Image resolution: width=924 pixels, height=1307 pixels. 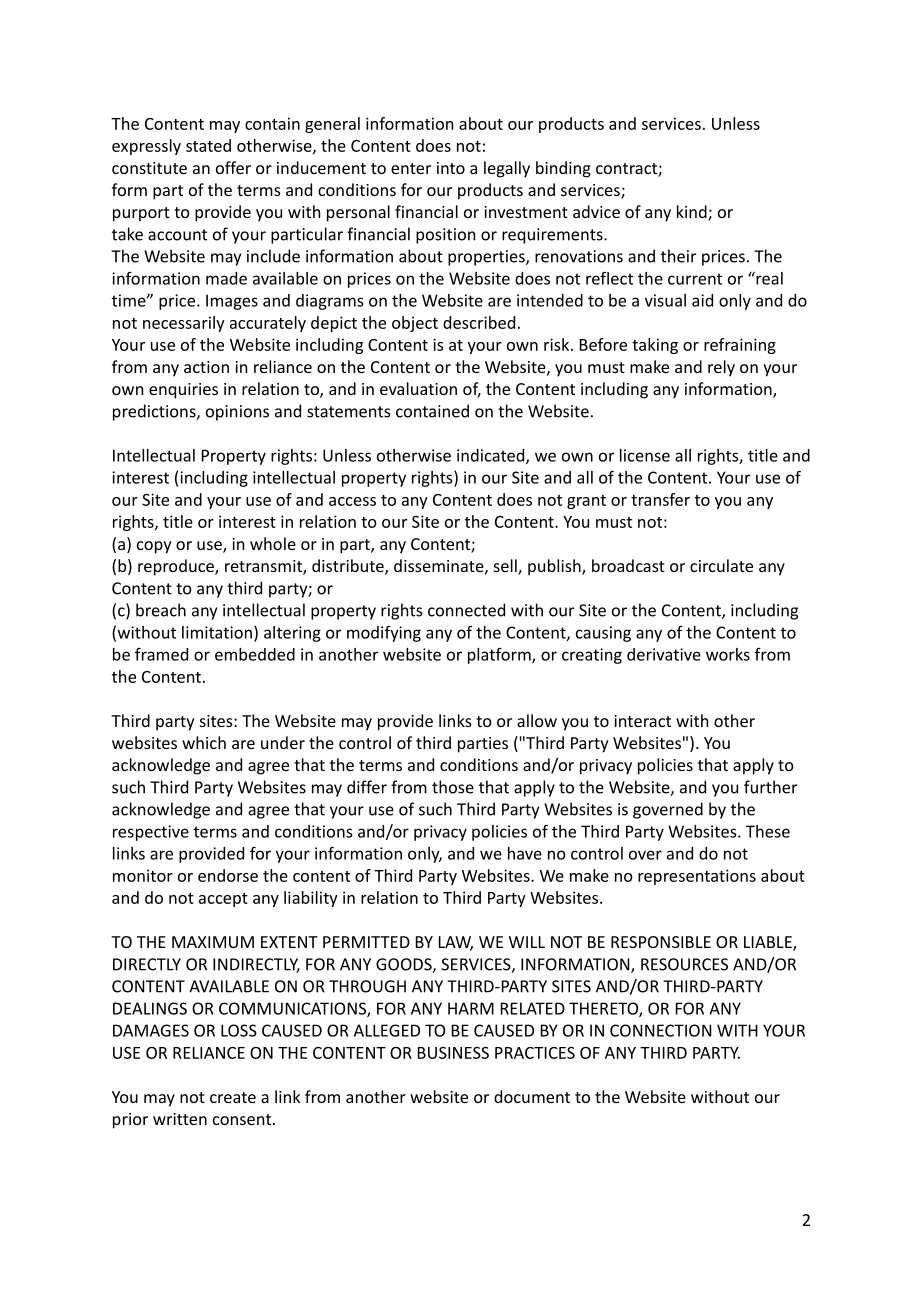 I want to click on sell, so click(x=506, y=567).
